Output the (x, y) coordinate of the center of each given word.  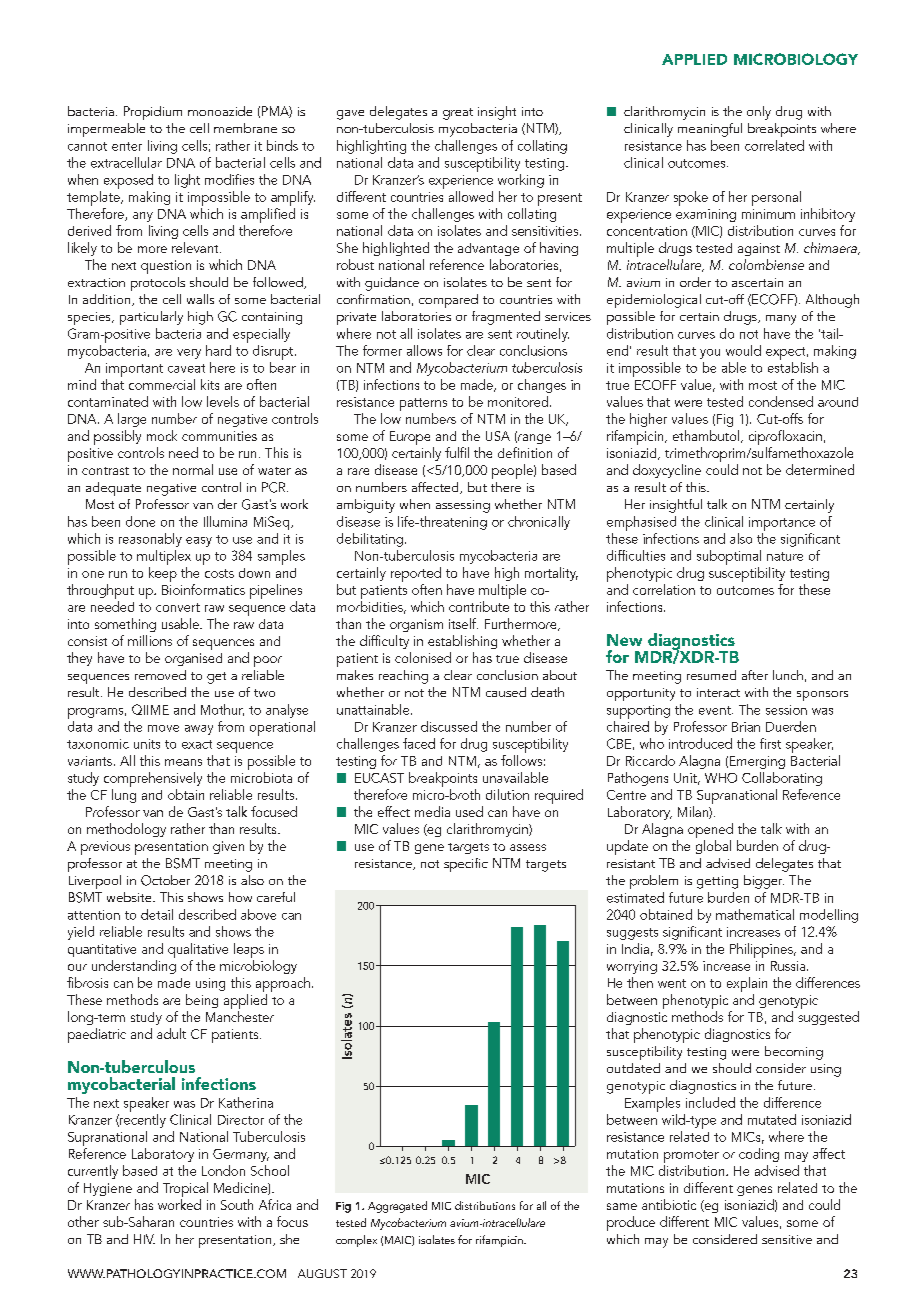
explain (747, 984)
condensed (781, 401)
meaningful (710, 130)
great (458, 114)
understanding (134, 967)
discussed (449, 726)
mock (162, 435)
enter (127, 146)
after (755, 675)
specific (466, 865)
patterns (423, 404)
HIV (144, 1239)
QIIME (150, 709)
